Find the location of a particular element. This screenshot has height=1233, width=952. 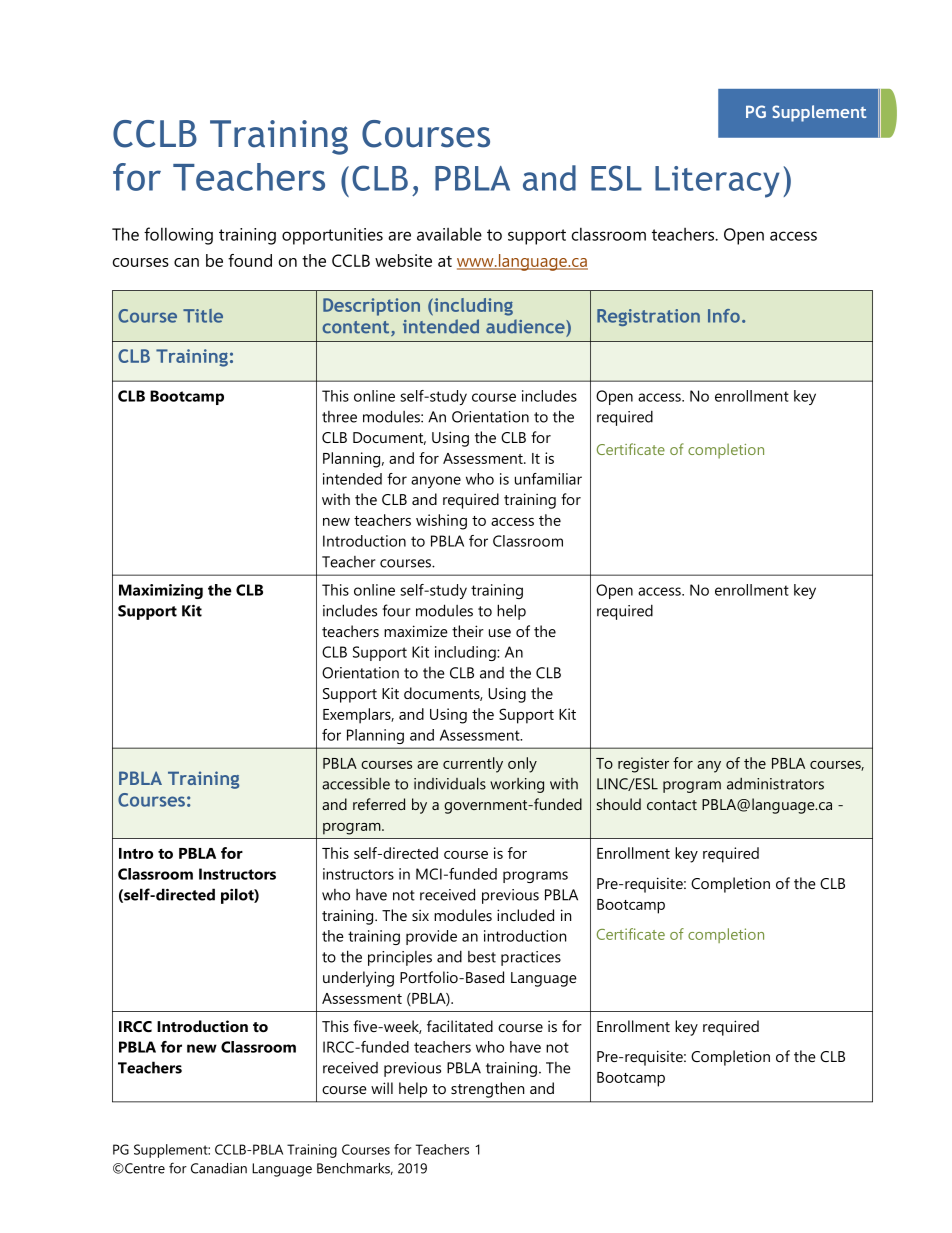

found is located at coordinates (250, 260).
